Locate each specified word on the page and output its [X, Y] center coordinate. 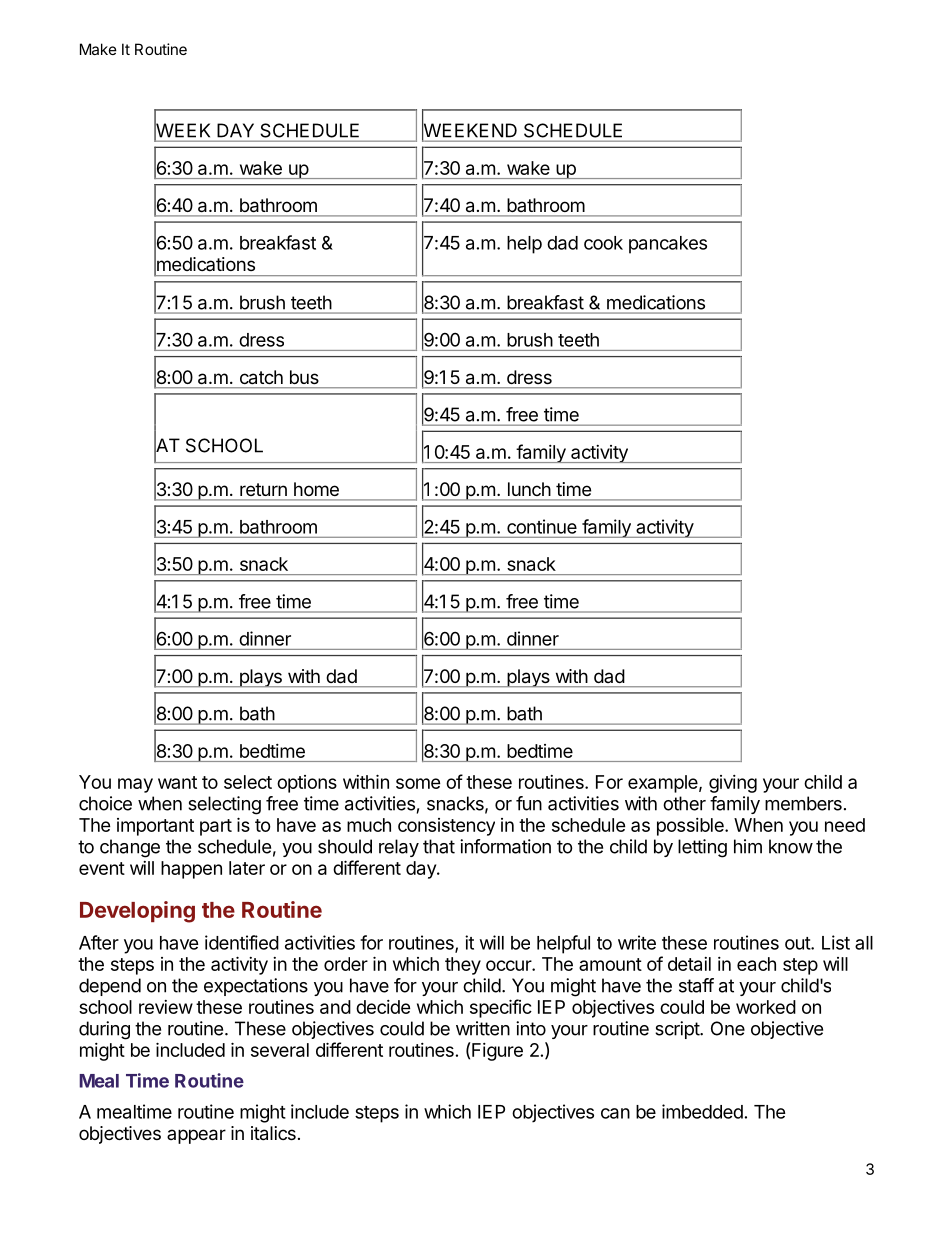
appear [196, 1136]
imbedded [702, 1111]
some [418, 783]
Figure [496, 1051]
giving [733, 784]
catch [261, 377]
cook [603, 243]
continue [542, 526]
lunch [529, 489]
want [177, 782]
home [316, 489]
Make [98, 49]
